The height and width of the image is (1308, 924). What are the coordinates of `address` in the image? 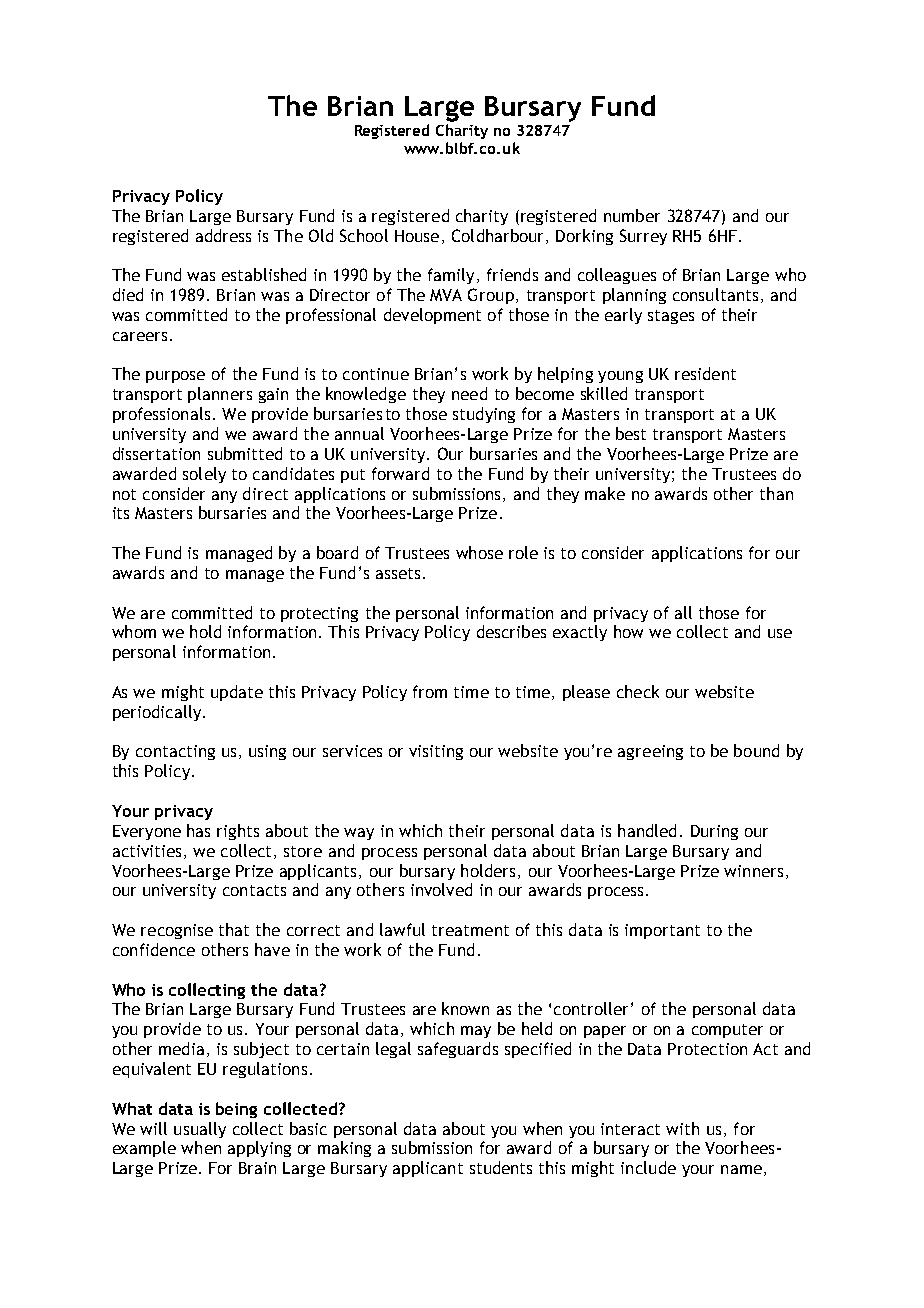 It's located at (223, 235).
